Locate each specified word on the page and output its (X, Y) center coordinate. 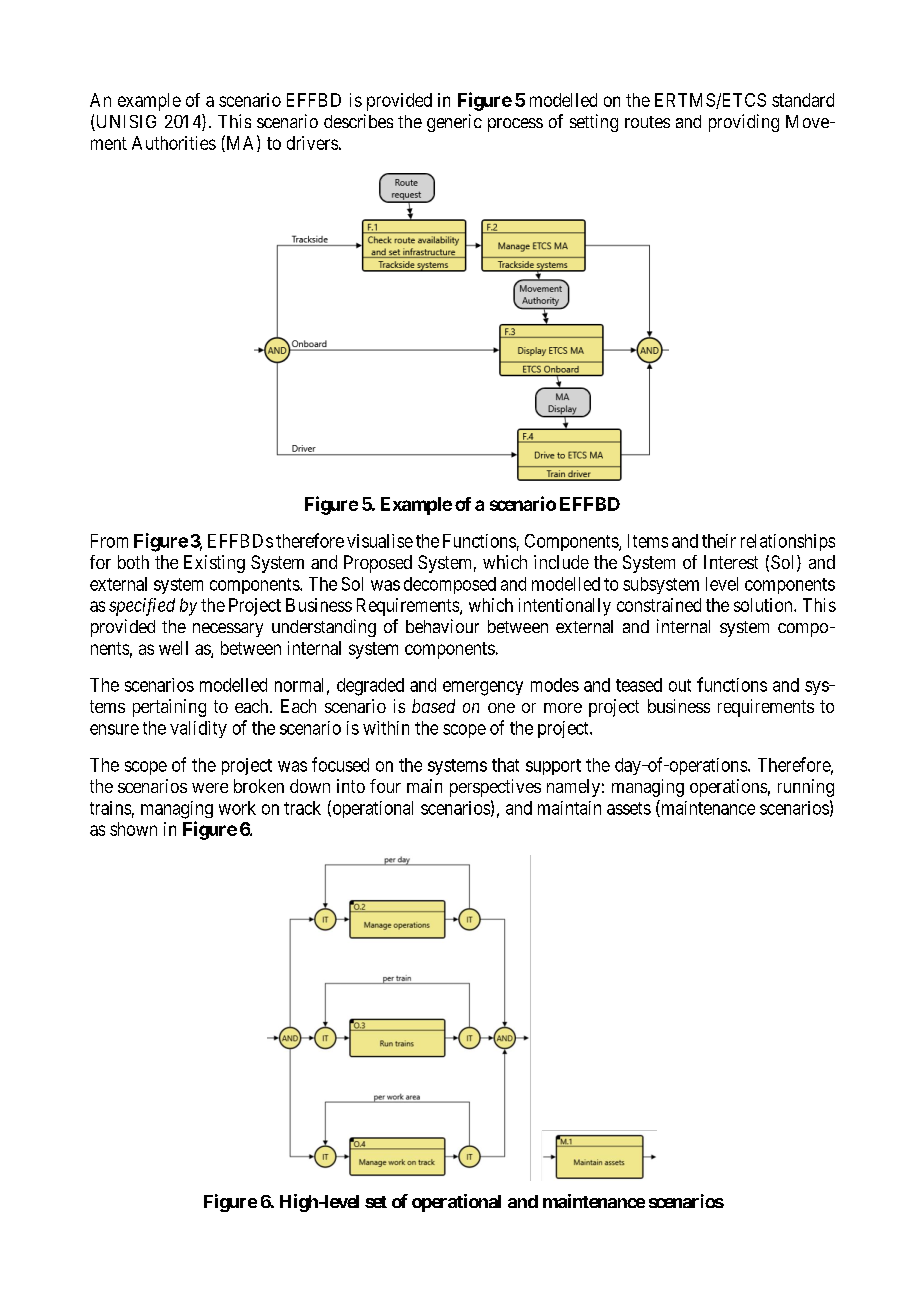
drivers (312, 143)
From (109, 541)
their (719, 541)
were (210, 788)
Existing (214, 564)
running (806, 788)
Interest (731, 562)
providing (744, 123)
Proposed (378, 564)
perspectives (495, 788)
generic (454, 123)
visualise (380, 541)
